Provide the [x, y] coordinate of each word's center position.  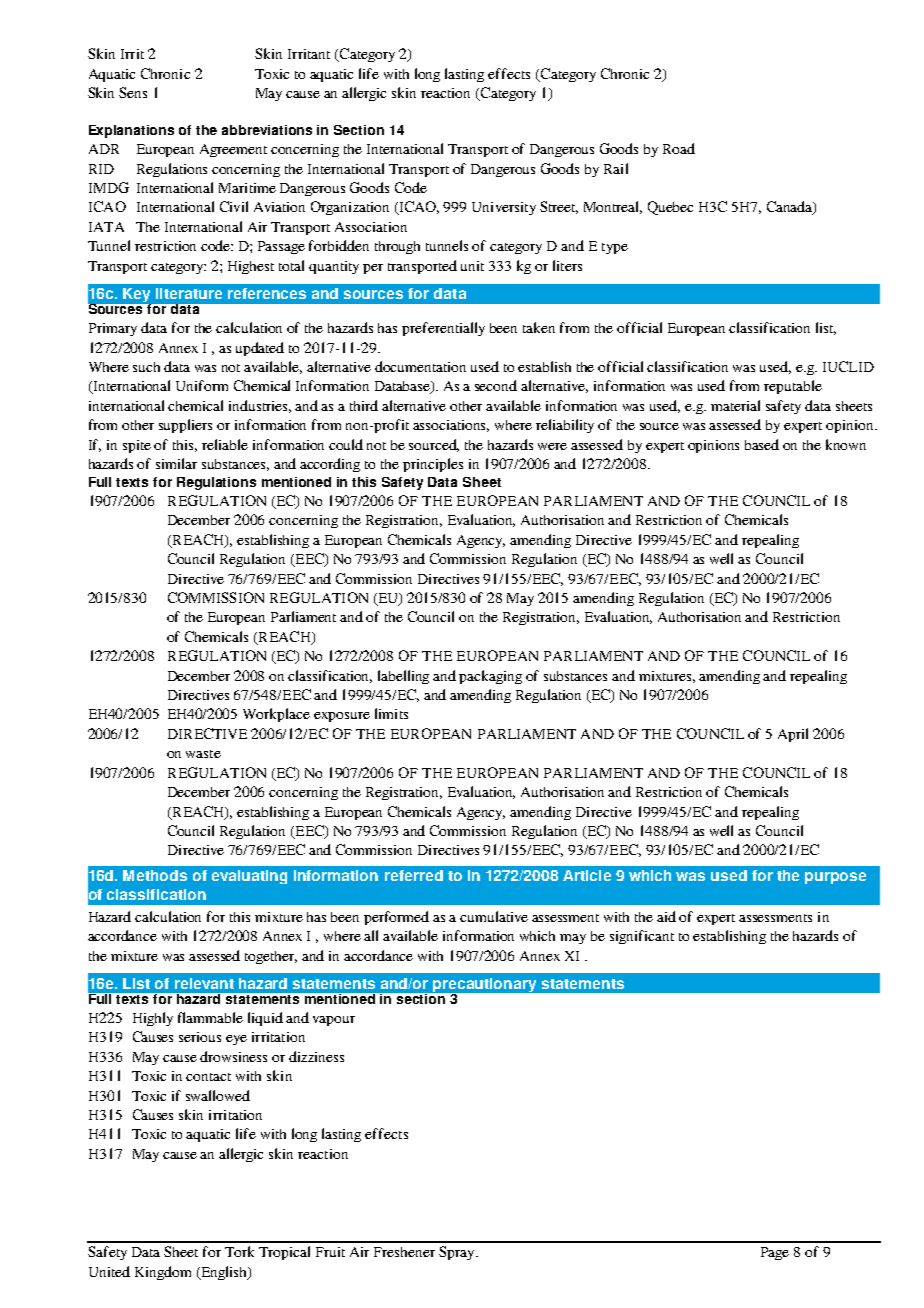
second [496, 385]
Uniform [202, 385]
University [504, 208]
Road [679, 148]
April [793, 735]
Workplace [276, 715]
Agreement [233, 150]
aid [666, 916]
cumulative [494, 916]
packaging [490, 677]
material [735, 405]
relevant [204, 983]
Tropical [284, 1253]
